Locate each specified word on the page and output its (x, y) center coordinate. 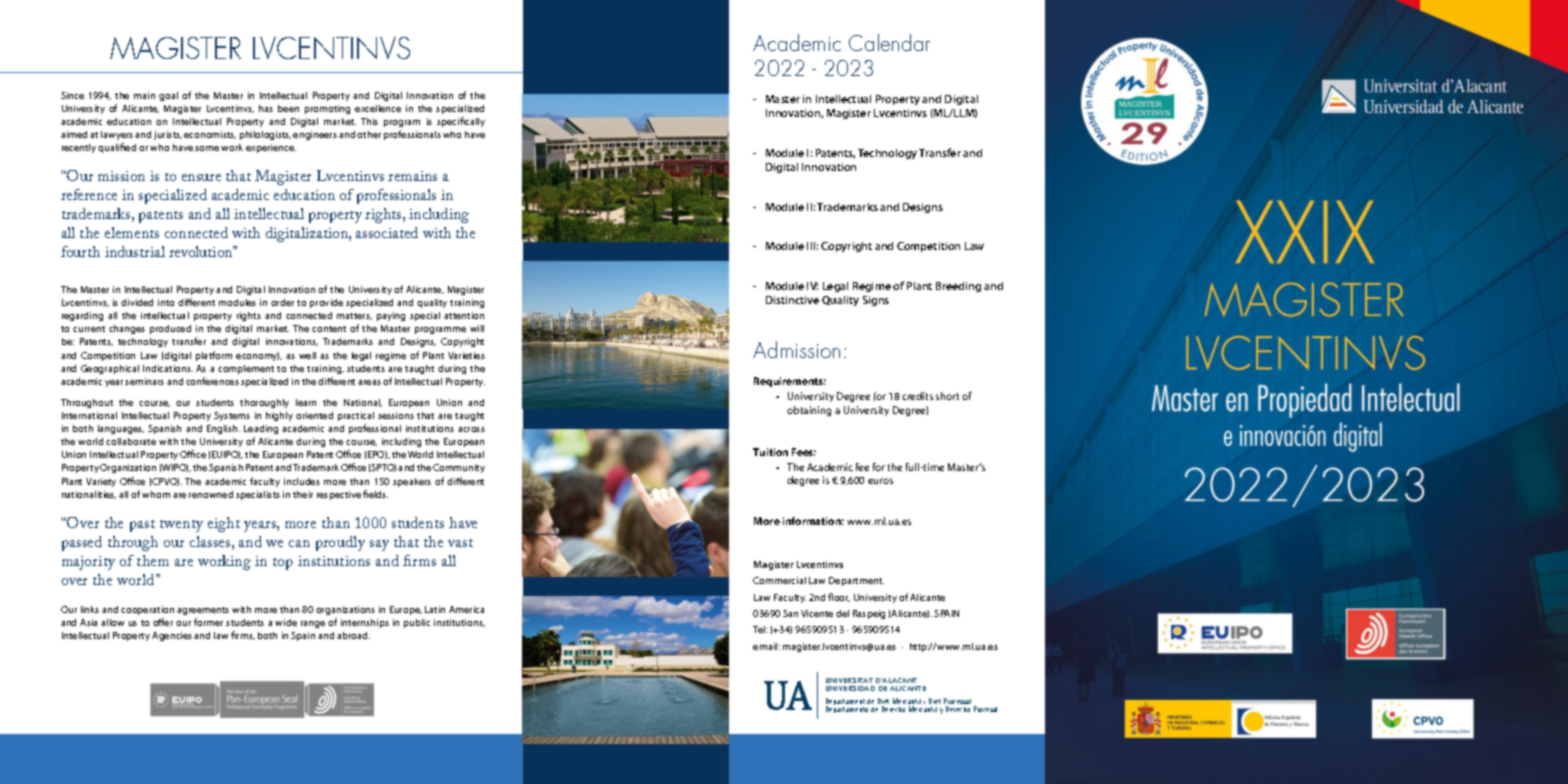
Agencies (172, 636)
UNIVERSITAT (849, 680)
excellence (378, 108)
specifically (461, 122)
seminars (144, 381)
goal (168, 96)
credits (917, 396)
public (417, 623)
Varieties (466, 355)
